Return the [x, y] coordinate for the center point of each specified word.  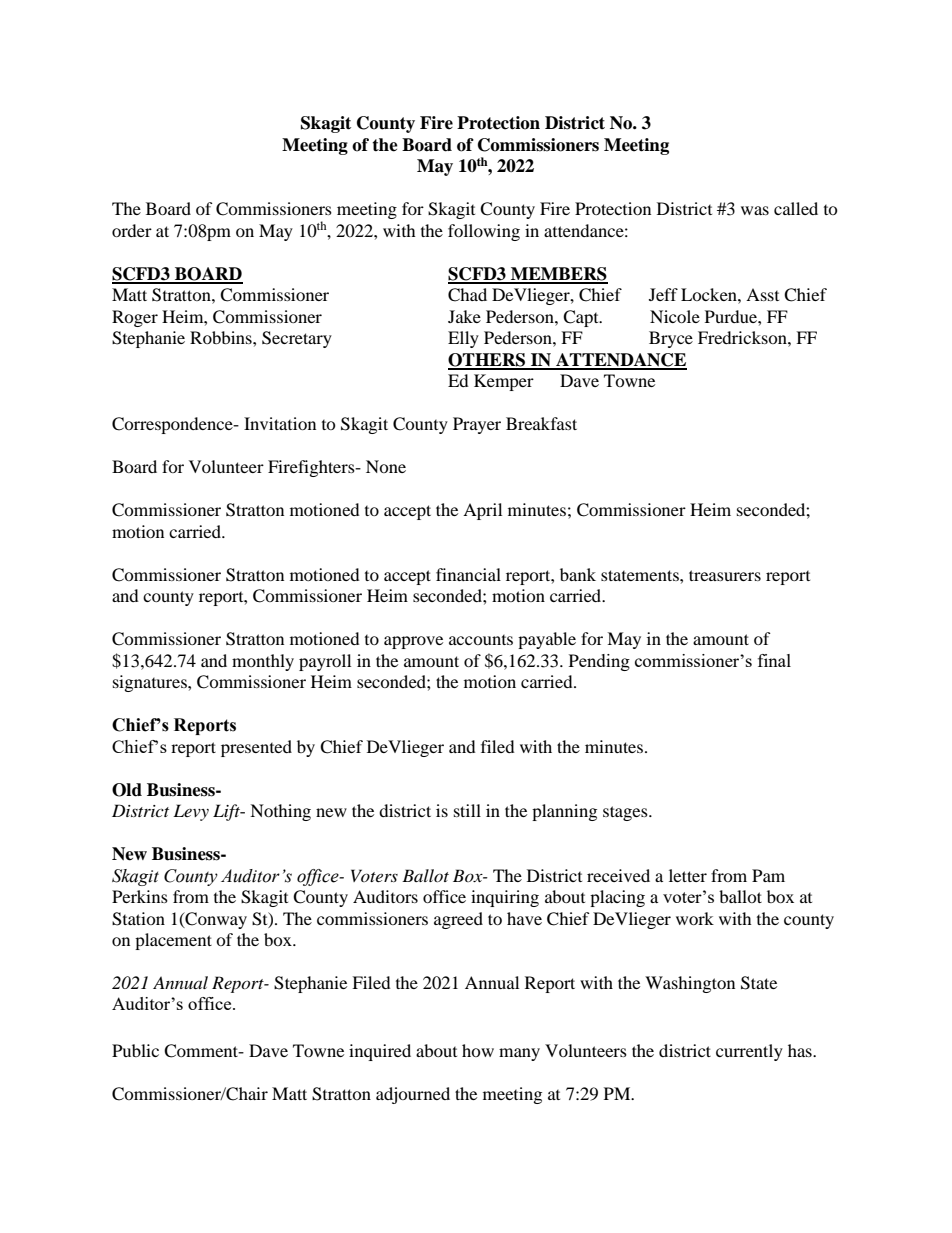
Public [135, 1050]
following [484, 232]
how [478, 1050]
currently [749, 1052]
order [132, 230]
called [796, 208]
